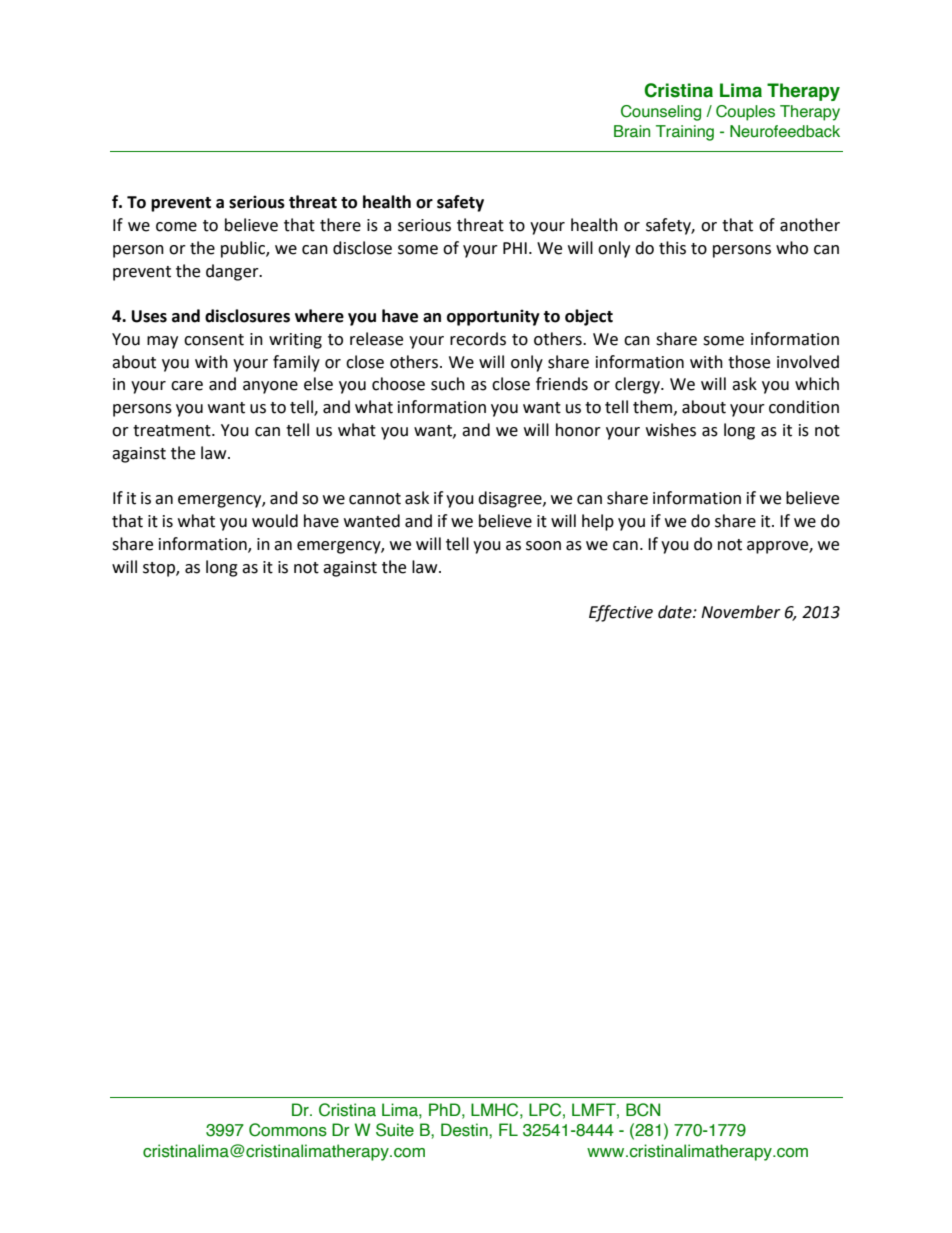  I want to click on November, so click(741, 612).
